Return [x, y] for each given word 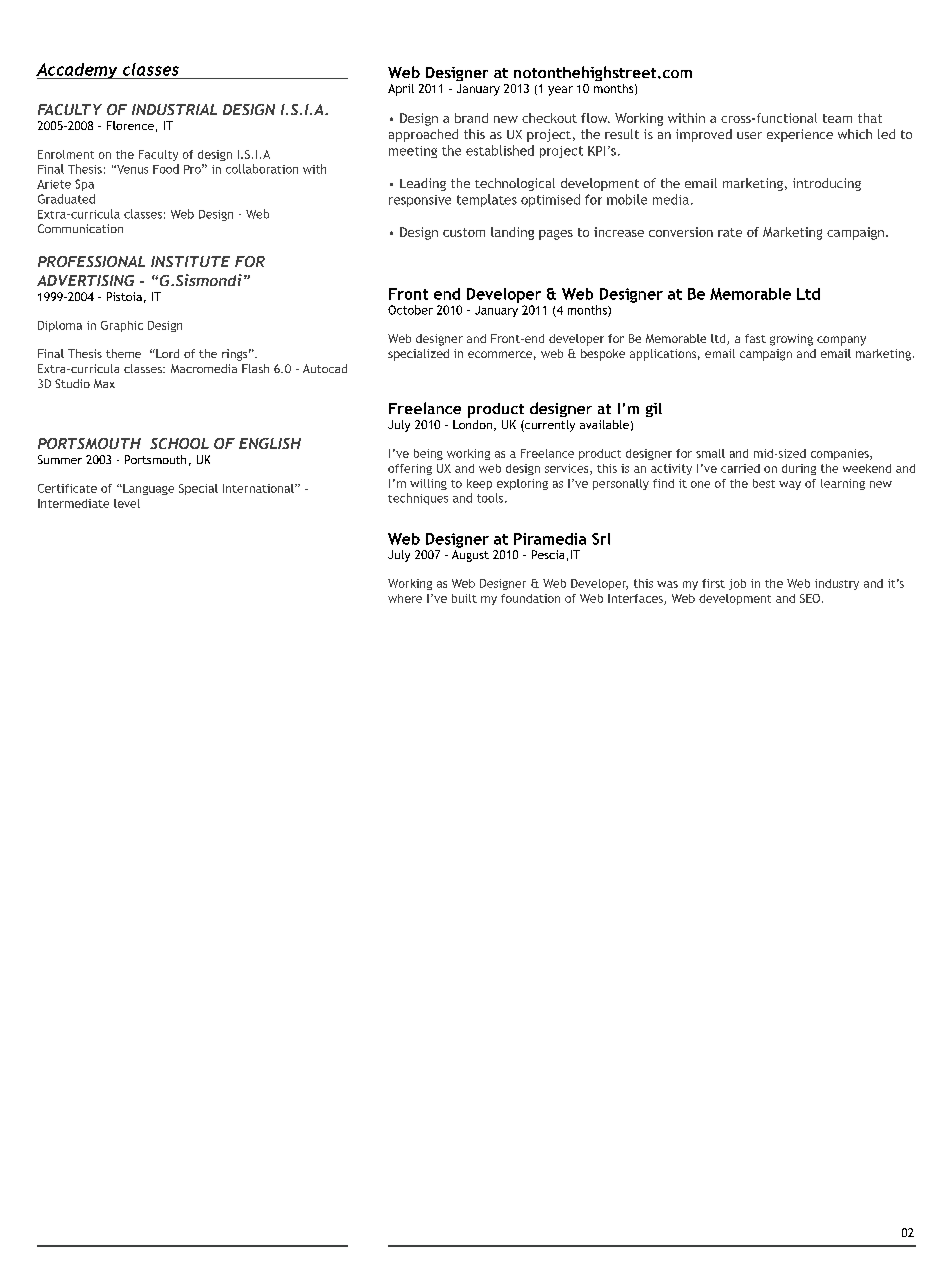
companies [841, 454]
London [472, 424]
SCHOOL [179, 443]
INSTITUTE [190, 261]
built [464, 598]
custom [464, 232]
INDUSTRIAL [174, 109]
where [405, 598]
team [837, 118]
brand [471, 118]
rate [730, 232]
